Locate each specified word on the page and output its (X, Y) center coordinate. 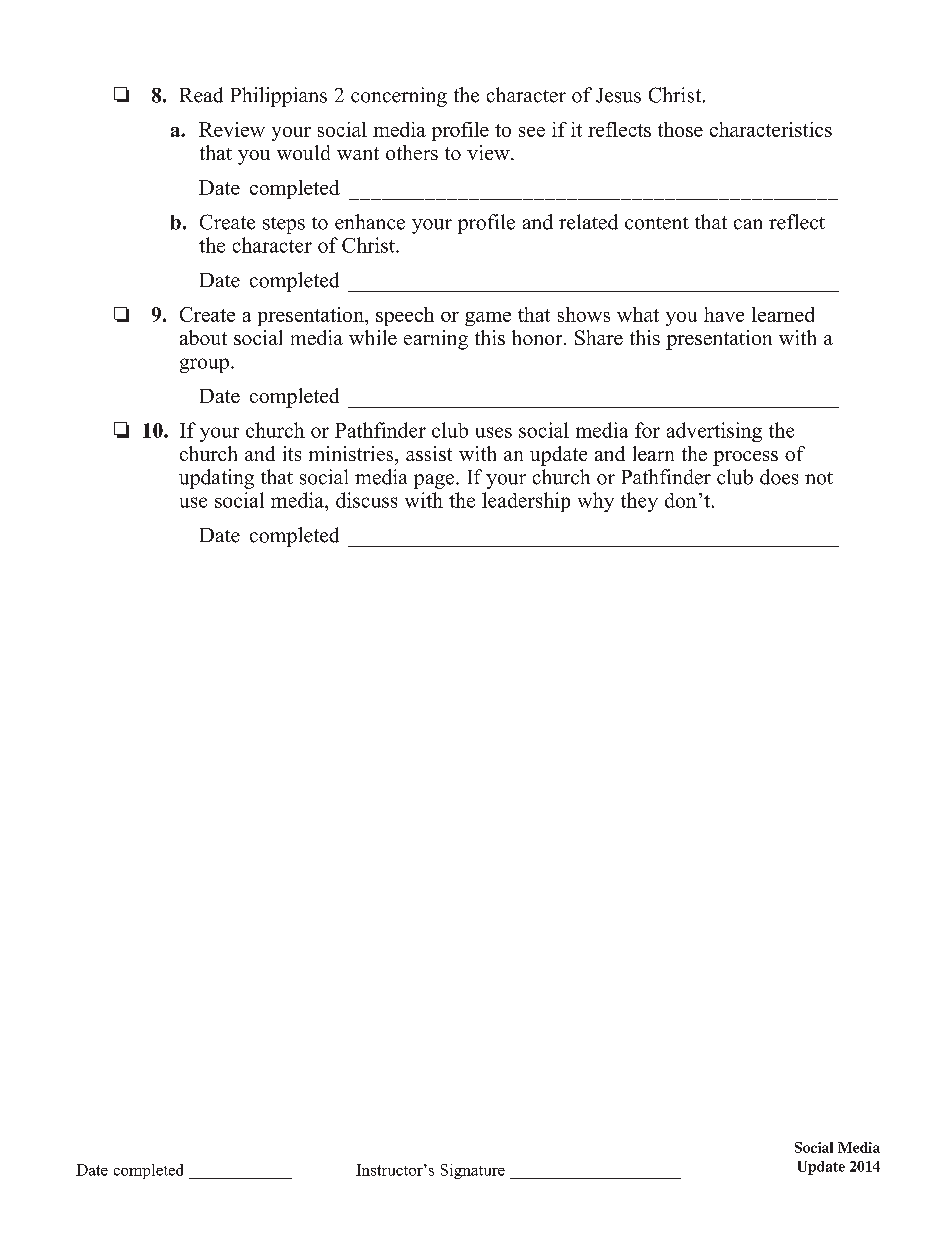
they (639, 502)
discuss (366, 500)
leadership (526, 502)
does (779, 477)
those (680, 129)
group (204, 365)
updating (216, 479)
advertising (714, 432)
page (435, 481)
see (532, 132)
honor (538, 337)
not (819, 478)
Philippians (279, 97)
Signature (473, 1171)
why (596, 502)
